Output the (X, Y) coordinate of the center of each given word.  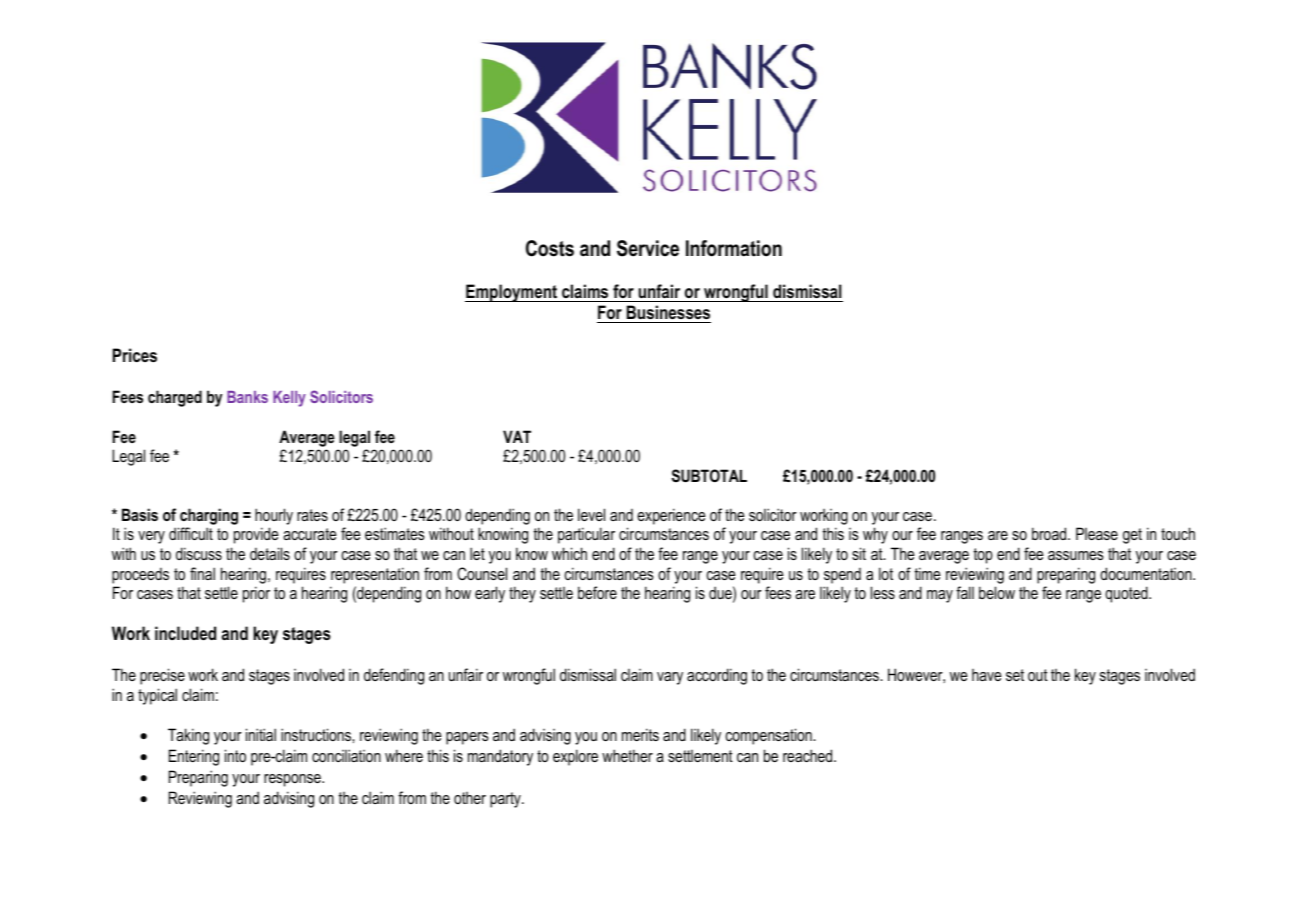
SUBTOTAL (709, 475)
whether (627, 755)
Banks (247, 397)
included (185, 633)
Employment (512, 293)
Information (734, 248)
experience (671, 516)
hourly (274, 516)
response (293, 780)
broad (1050, 533)
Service (648, 248)
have (986, 675)
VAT (517, 436)
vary (670, 678)
